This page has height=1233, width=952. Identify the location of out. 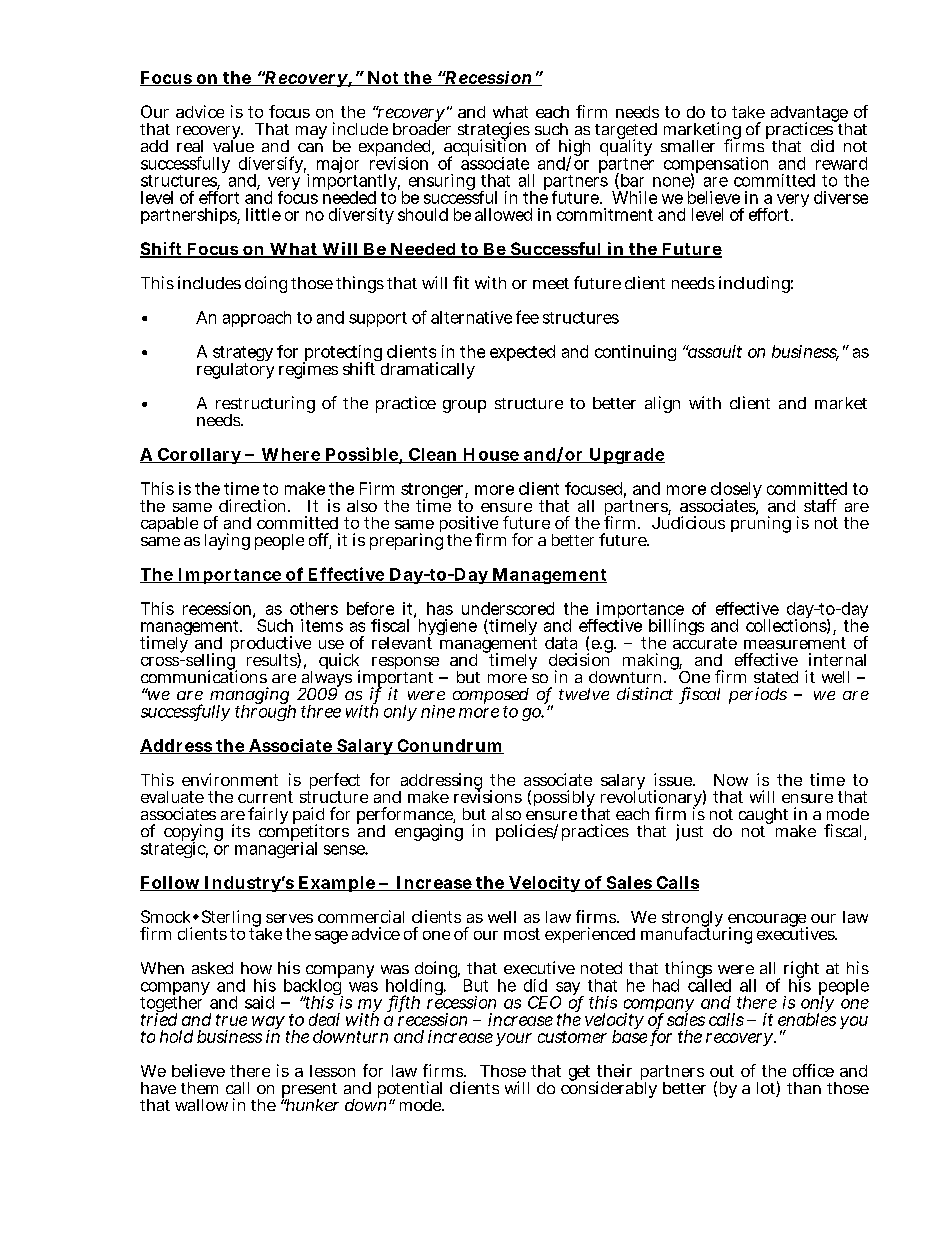
(722, 1071).
